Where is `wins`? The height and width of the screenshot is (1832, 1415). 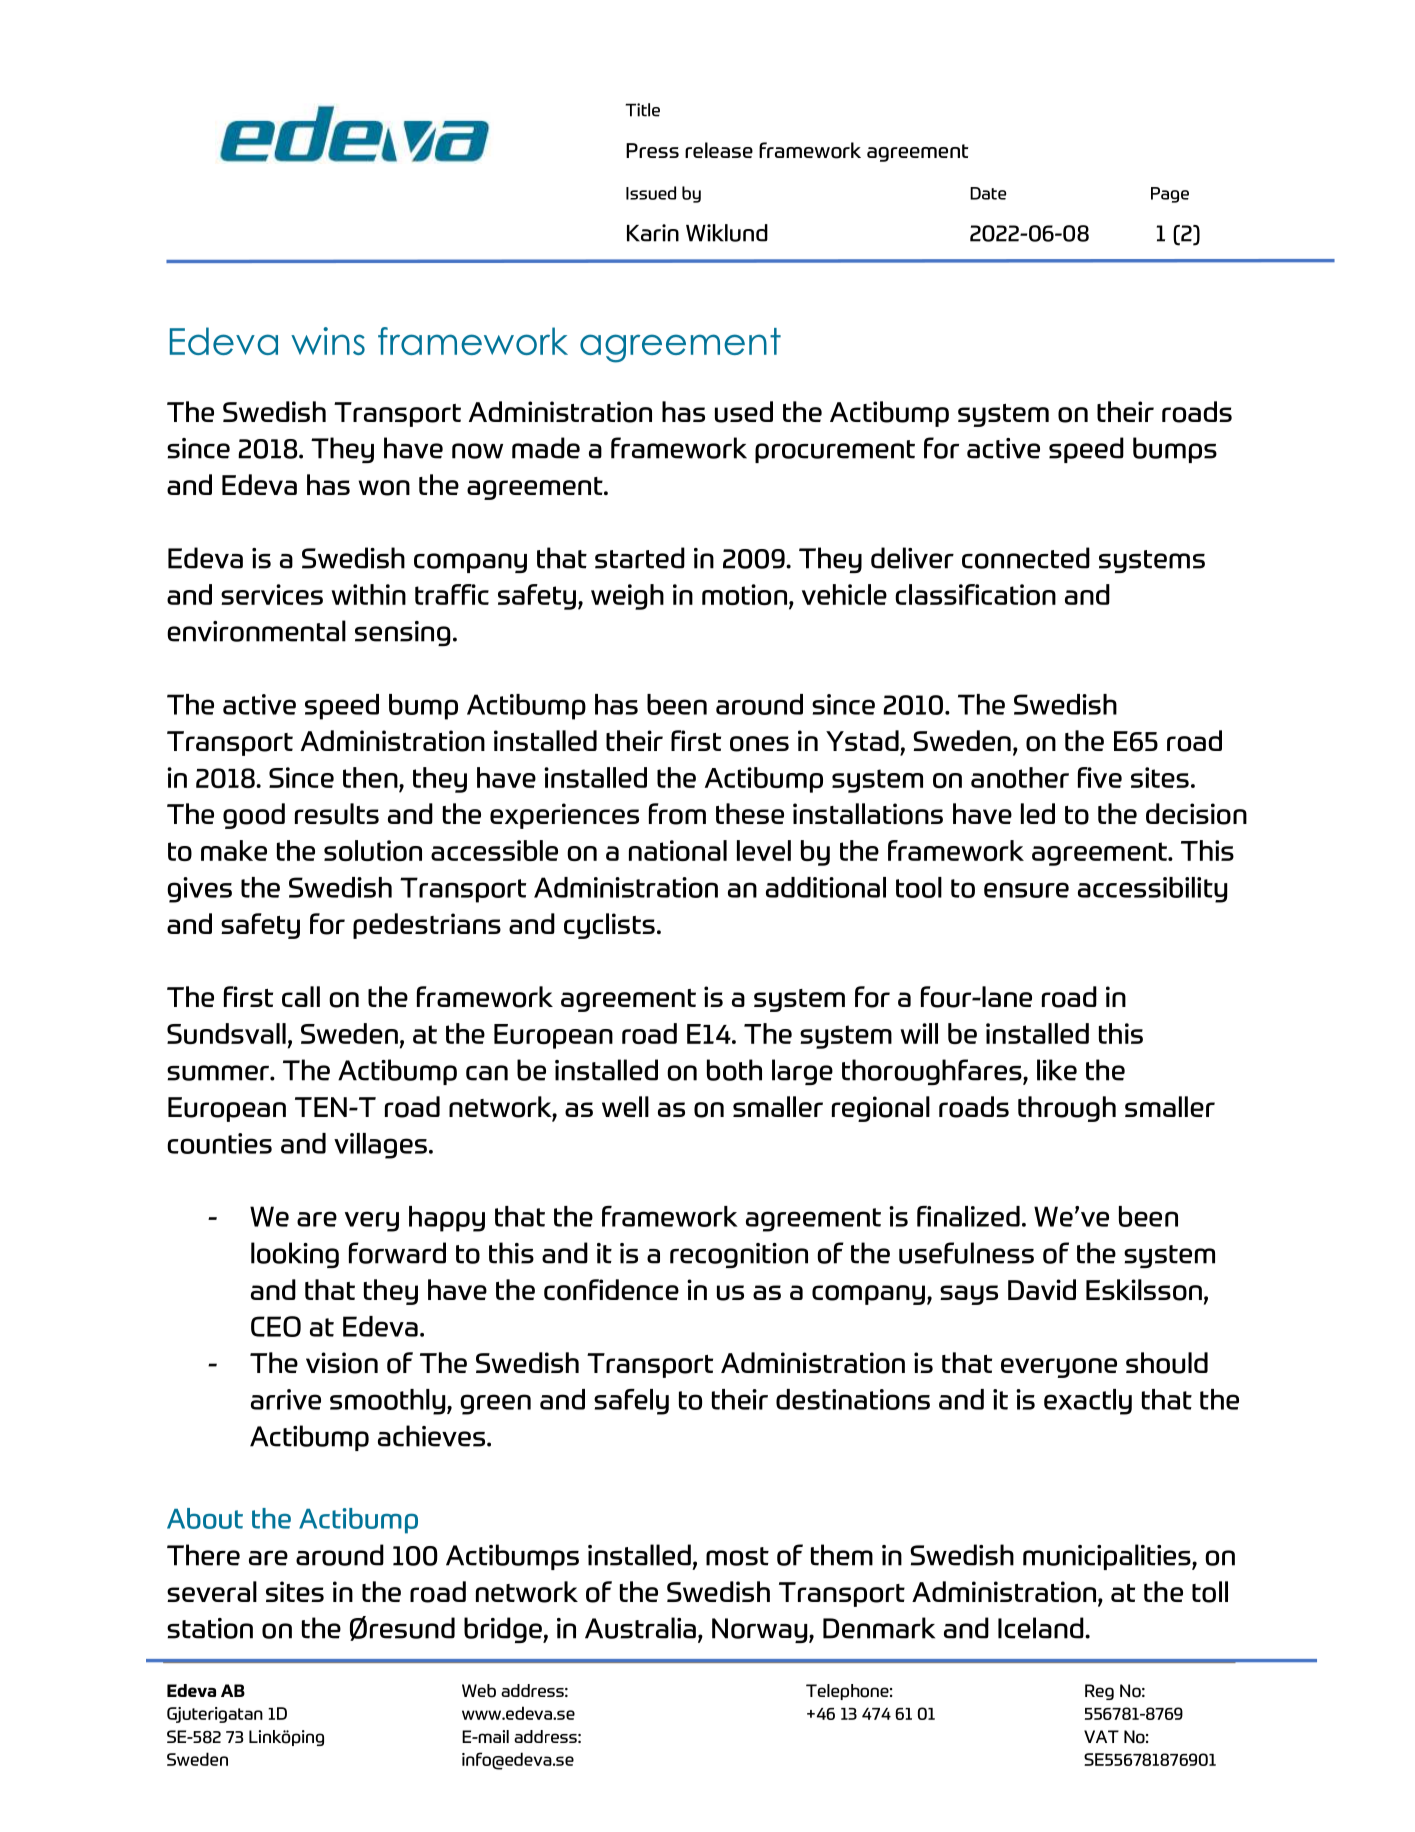 wins is located at coordinates (328, 341).
